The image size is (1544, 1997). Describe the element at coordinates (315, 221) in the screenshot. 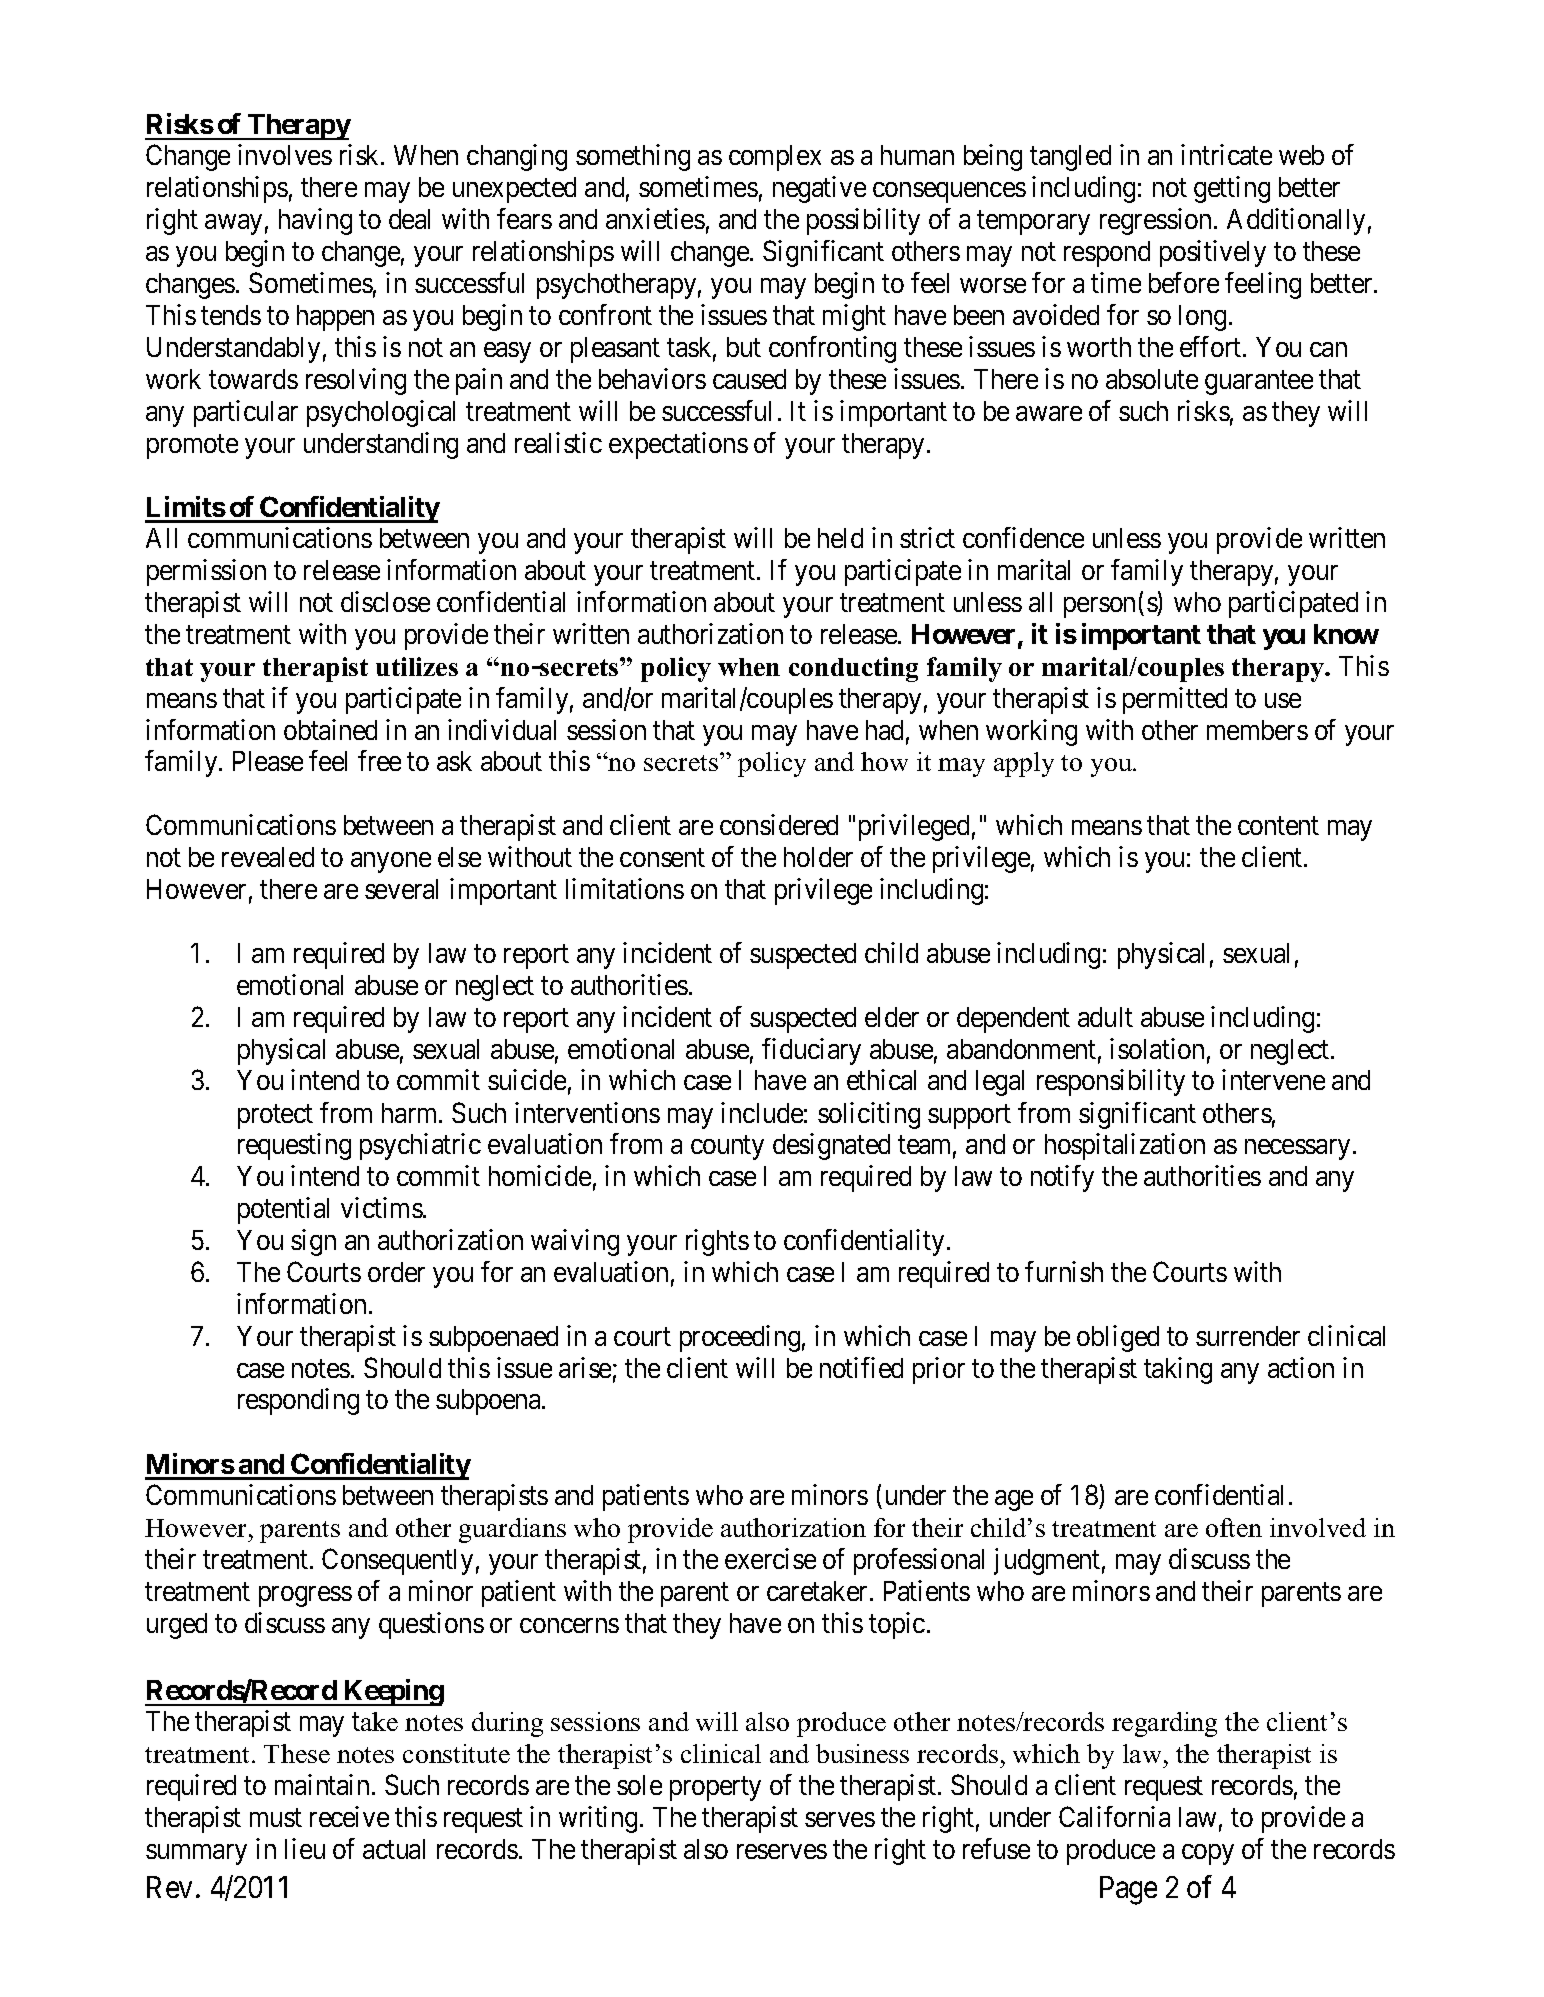

I see `having` at that location.
